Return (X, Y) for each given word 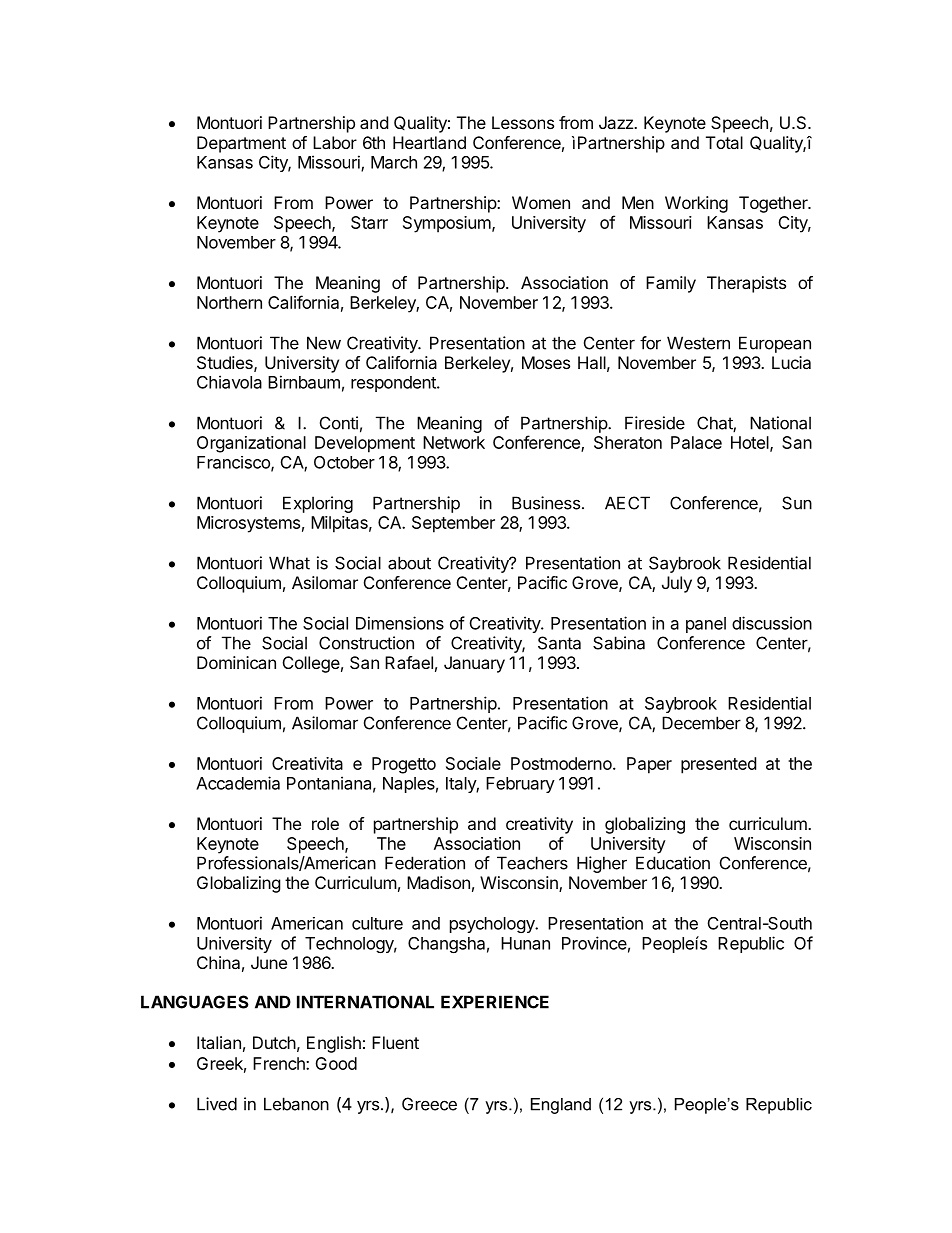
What (289, 563)
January (474, 664)
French (280, 1063)
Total (724, 142)
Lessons (523, 122)
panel (706, 625)
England (561, 1106)
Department (241, 144)
